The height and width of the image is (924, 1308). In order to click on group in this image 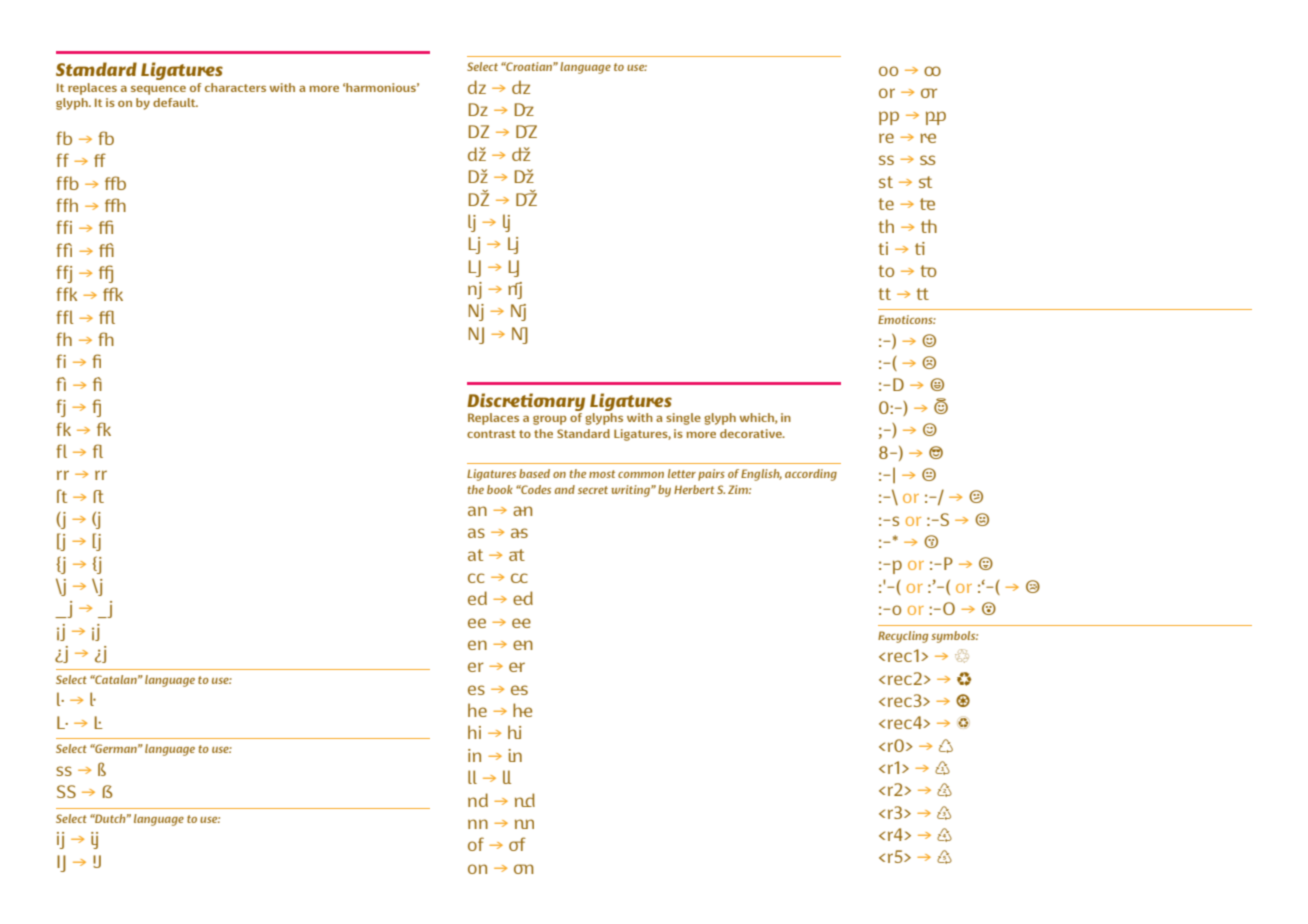, I will do `click(550, 420)`.
